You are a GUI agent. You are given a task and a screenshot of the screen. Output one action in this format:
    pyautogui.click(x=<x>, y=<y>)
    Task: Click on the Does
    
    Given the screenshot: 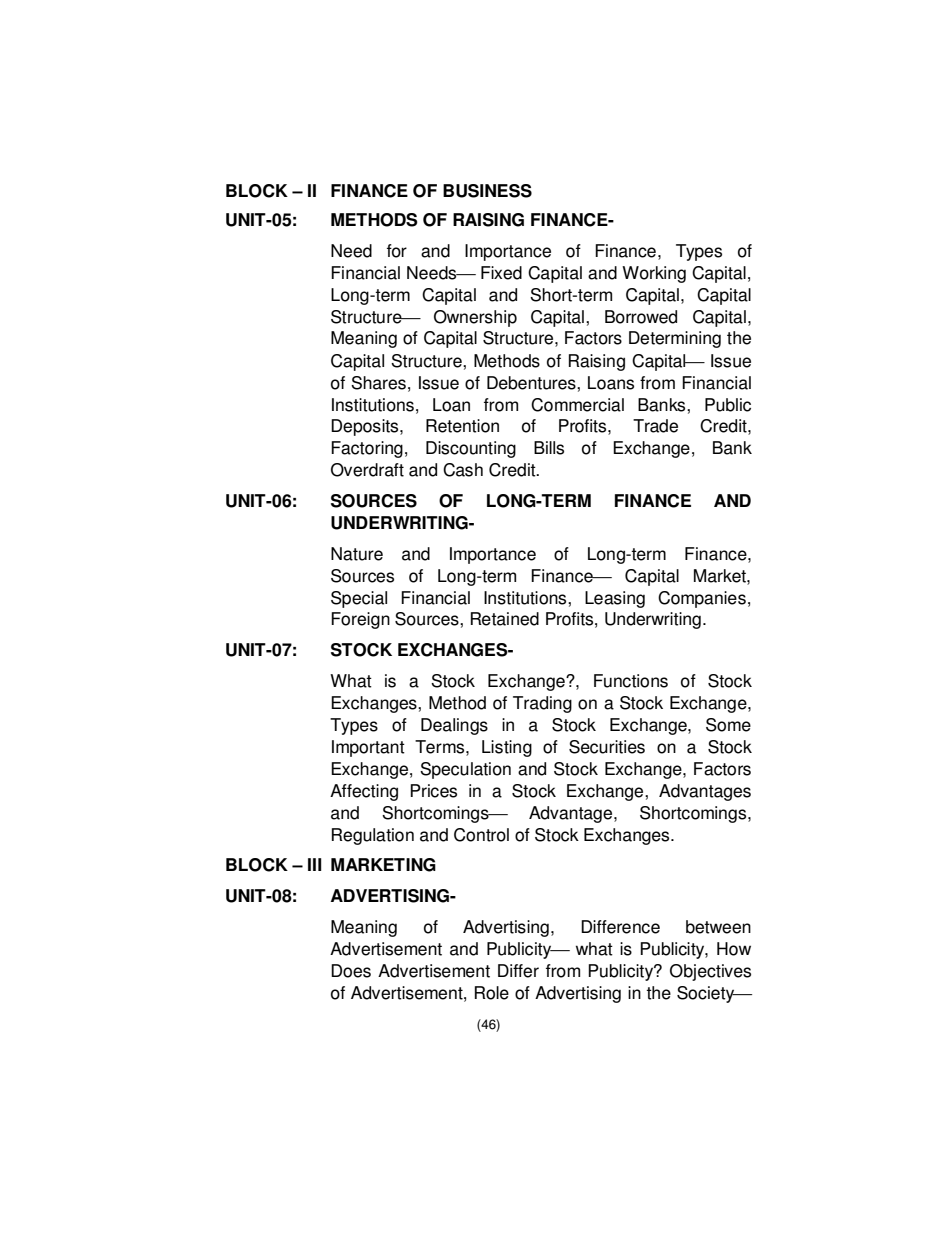 What is the action you would take?
    pyautogui.click(x=351, y=971)
